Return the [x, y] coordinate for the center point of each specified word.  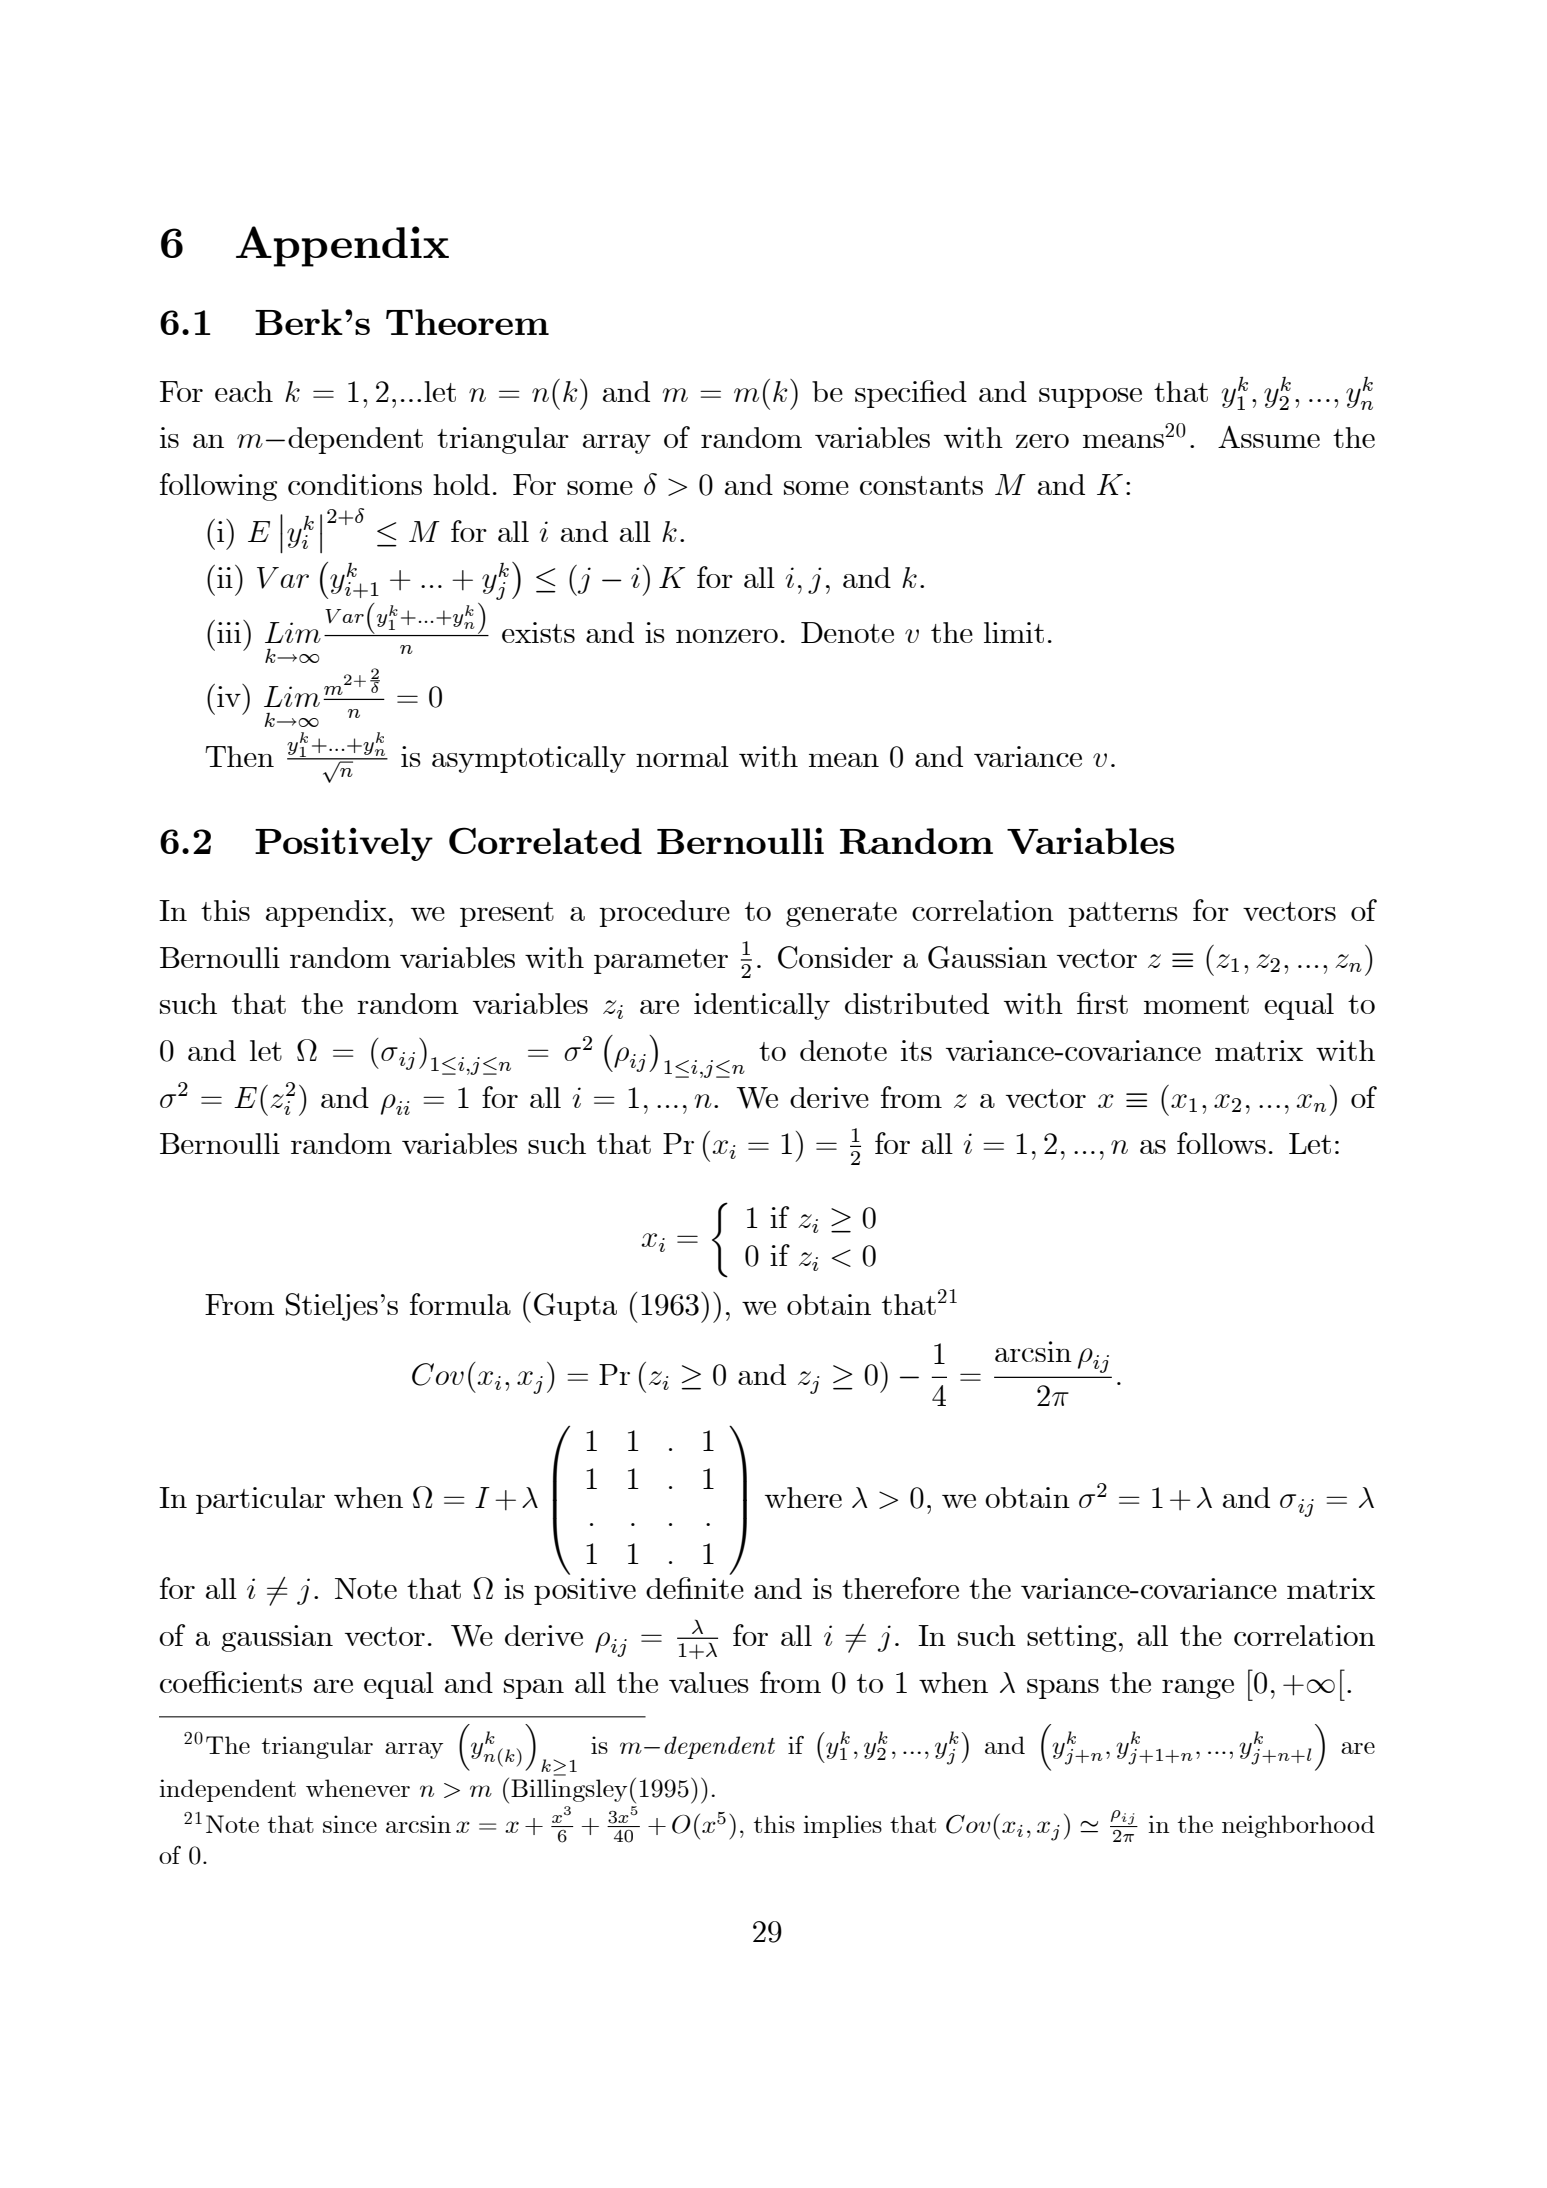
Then [239, 756]
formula [460, 1304]
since [350, 1824]
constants [921, 485]
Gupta [575, 1307]
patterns [1123, 914]
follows [1221, 1143]
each [244, 391]
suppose [1090, 398]
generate [841, 914]
